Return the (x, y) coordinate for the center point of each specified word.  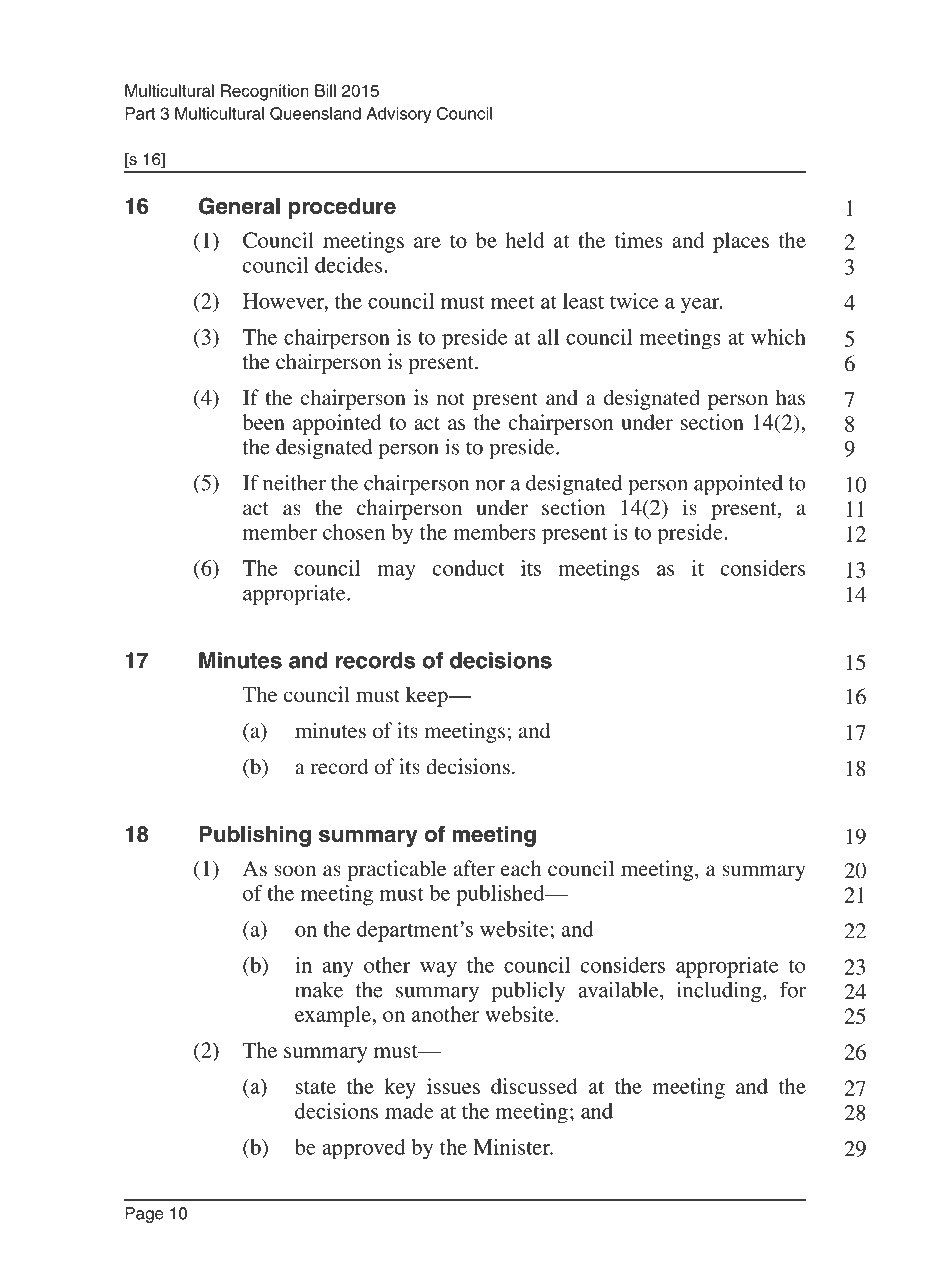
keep (428, 696)
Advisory (398, 115)
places (741, 242)
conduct (468, 568)
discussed (534, 1086)
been (263, 422)
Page (144, 1215)
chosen (354, 532)
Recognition (265, 92)
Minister (513, 1147)
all (548, 337)
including (720, 992)
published (501, 895)
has (790, 397)
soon (295, 871)
